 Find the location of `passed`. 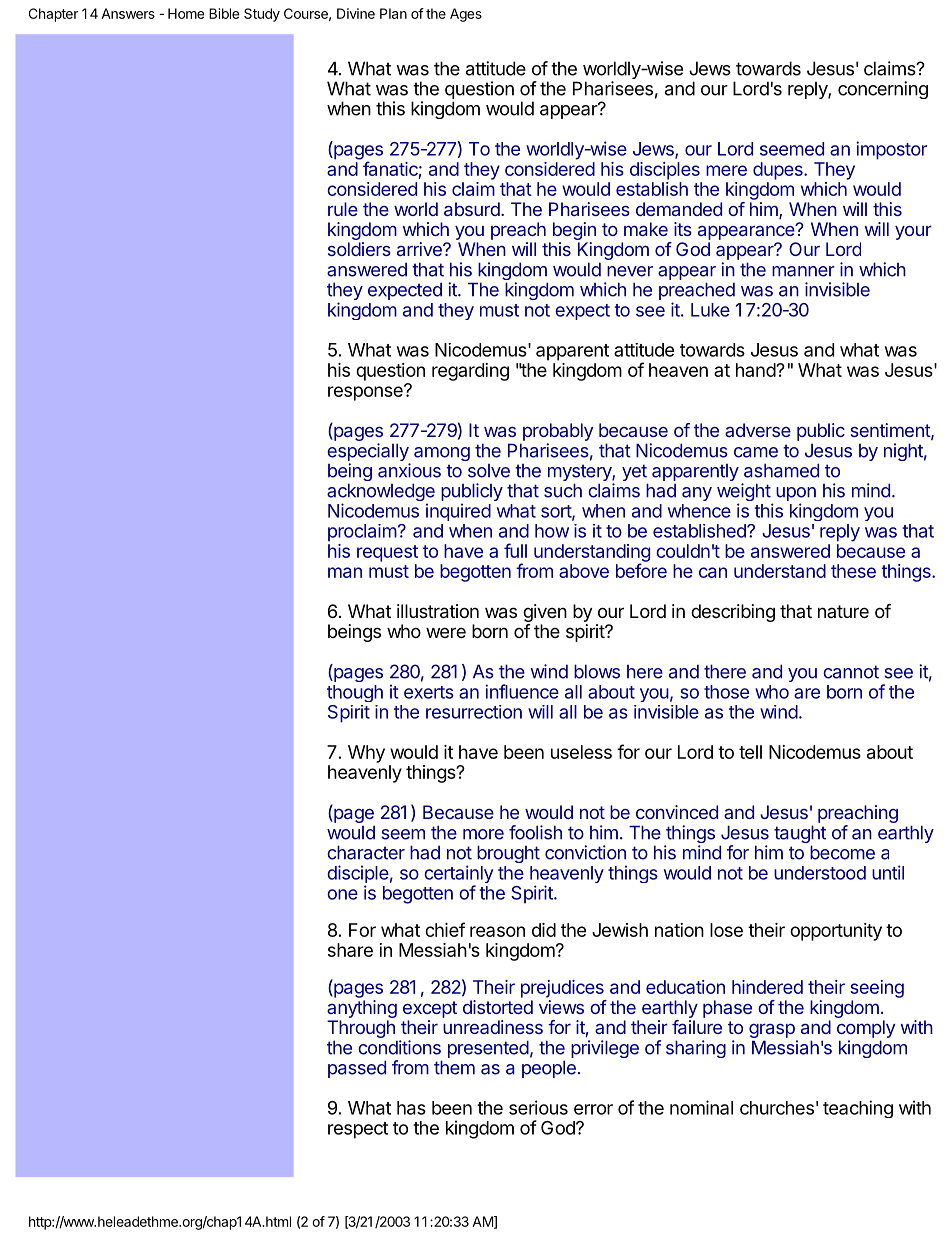

passed is located at coordinates (357, 1069).
